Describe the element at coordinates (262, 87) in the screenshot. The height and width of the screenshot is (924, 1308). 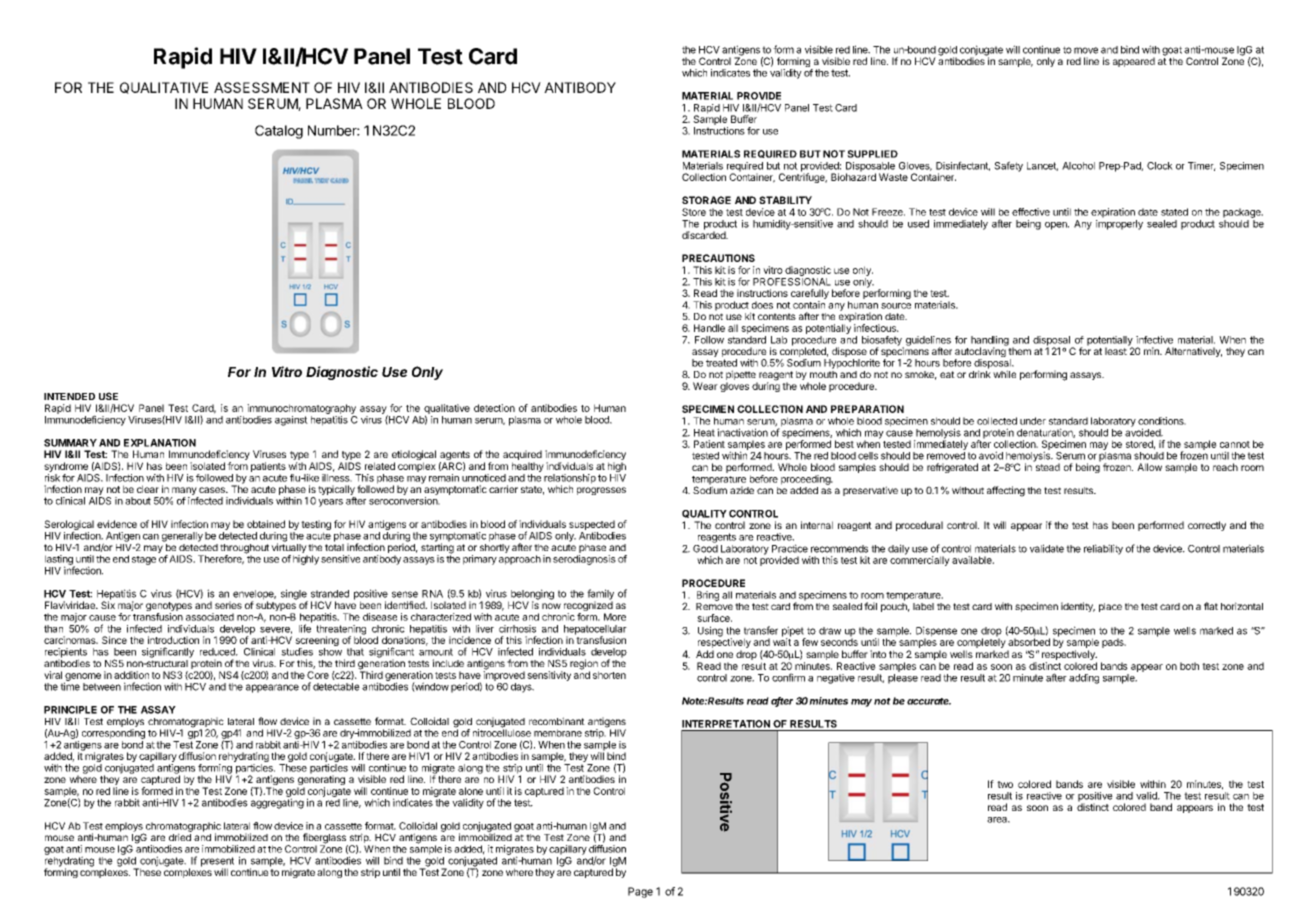
I see `ASSESSMENT` at that location.
